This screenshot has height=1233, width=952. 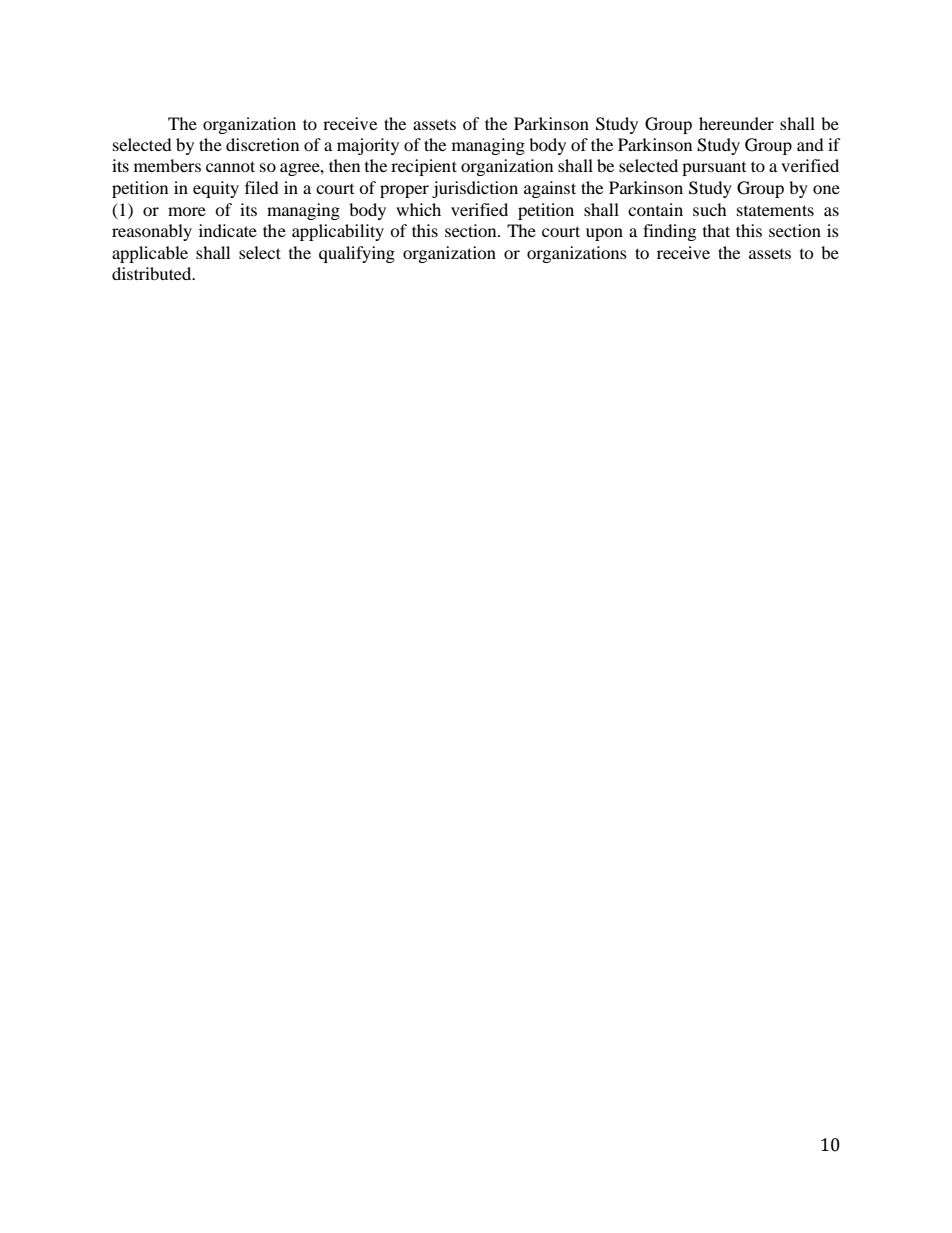 I want to click on that, so click(x=716, y=230).
